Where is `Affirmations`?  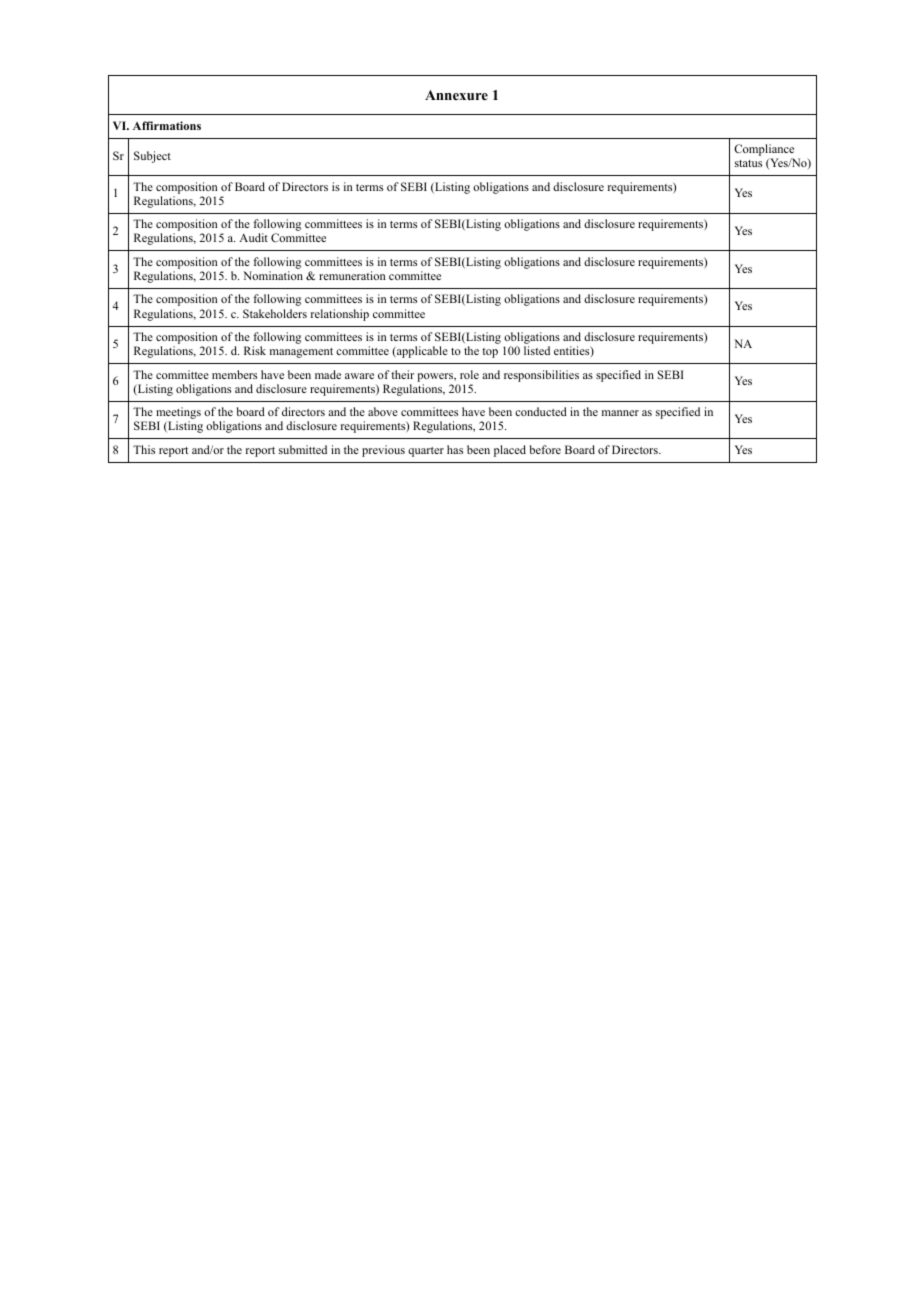
Affirmations is located at coordinates (167, 125).
